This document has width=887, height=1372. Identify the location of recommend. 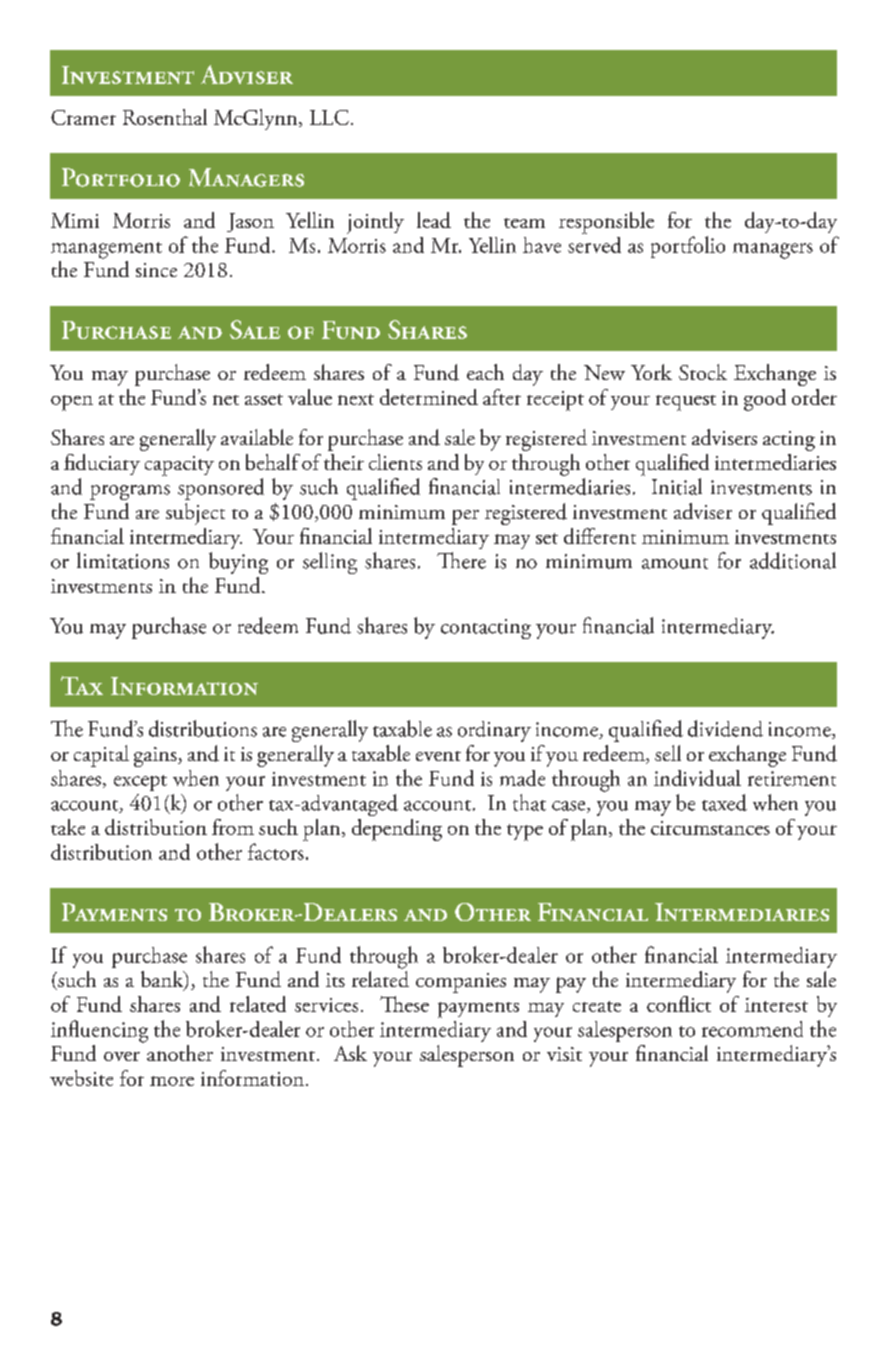
(752, 1029).
